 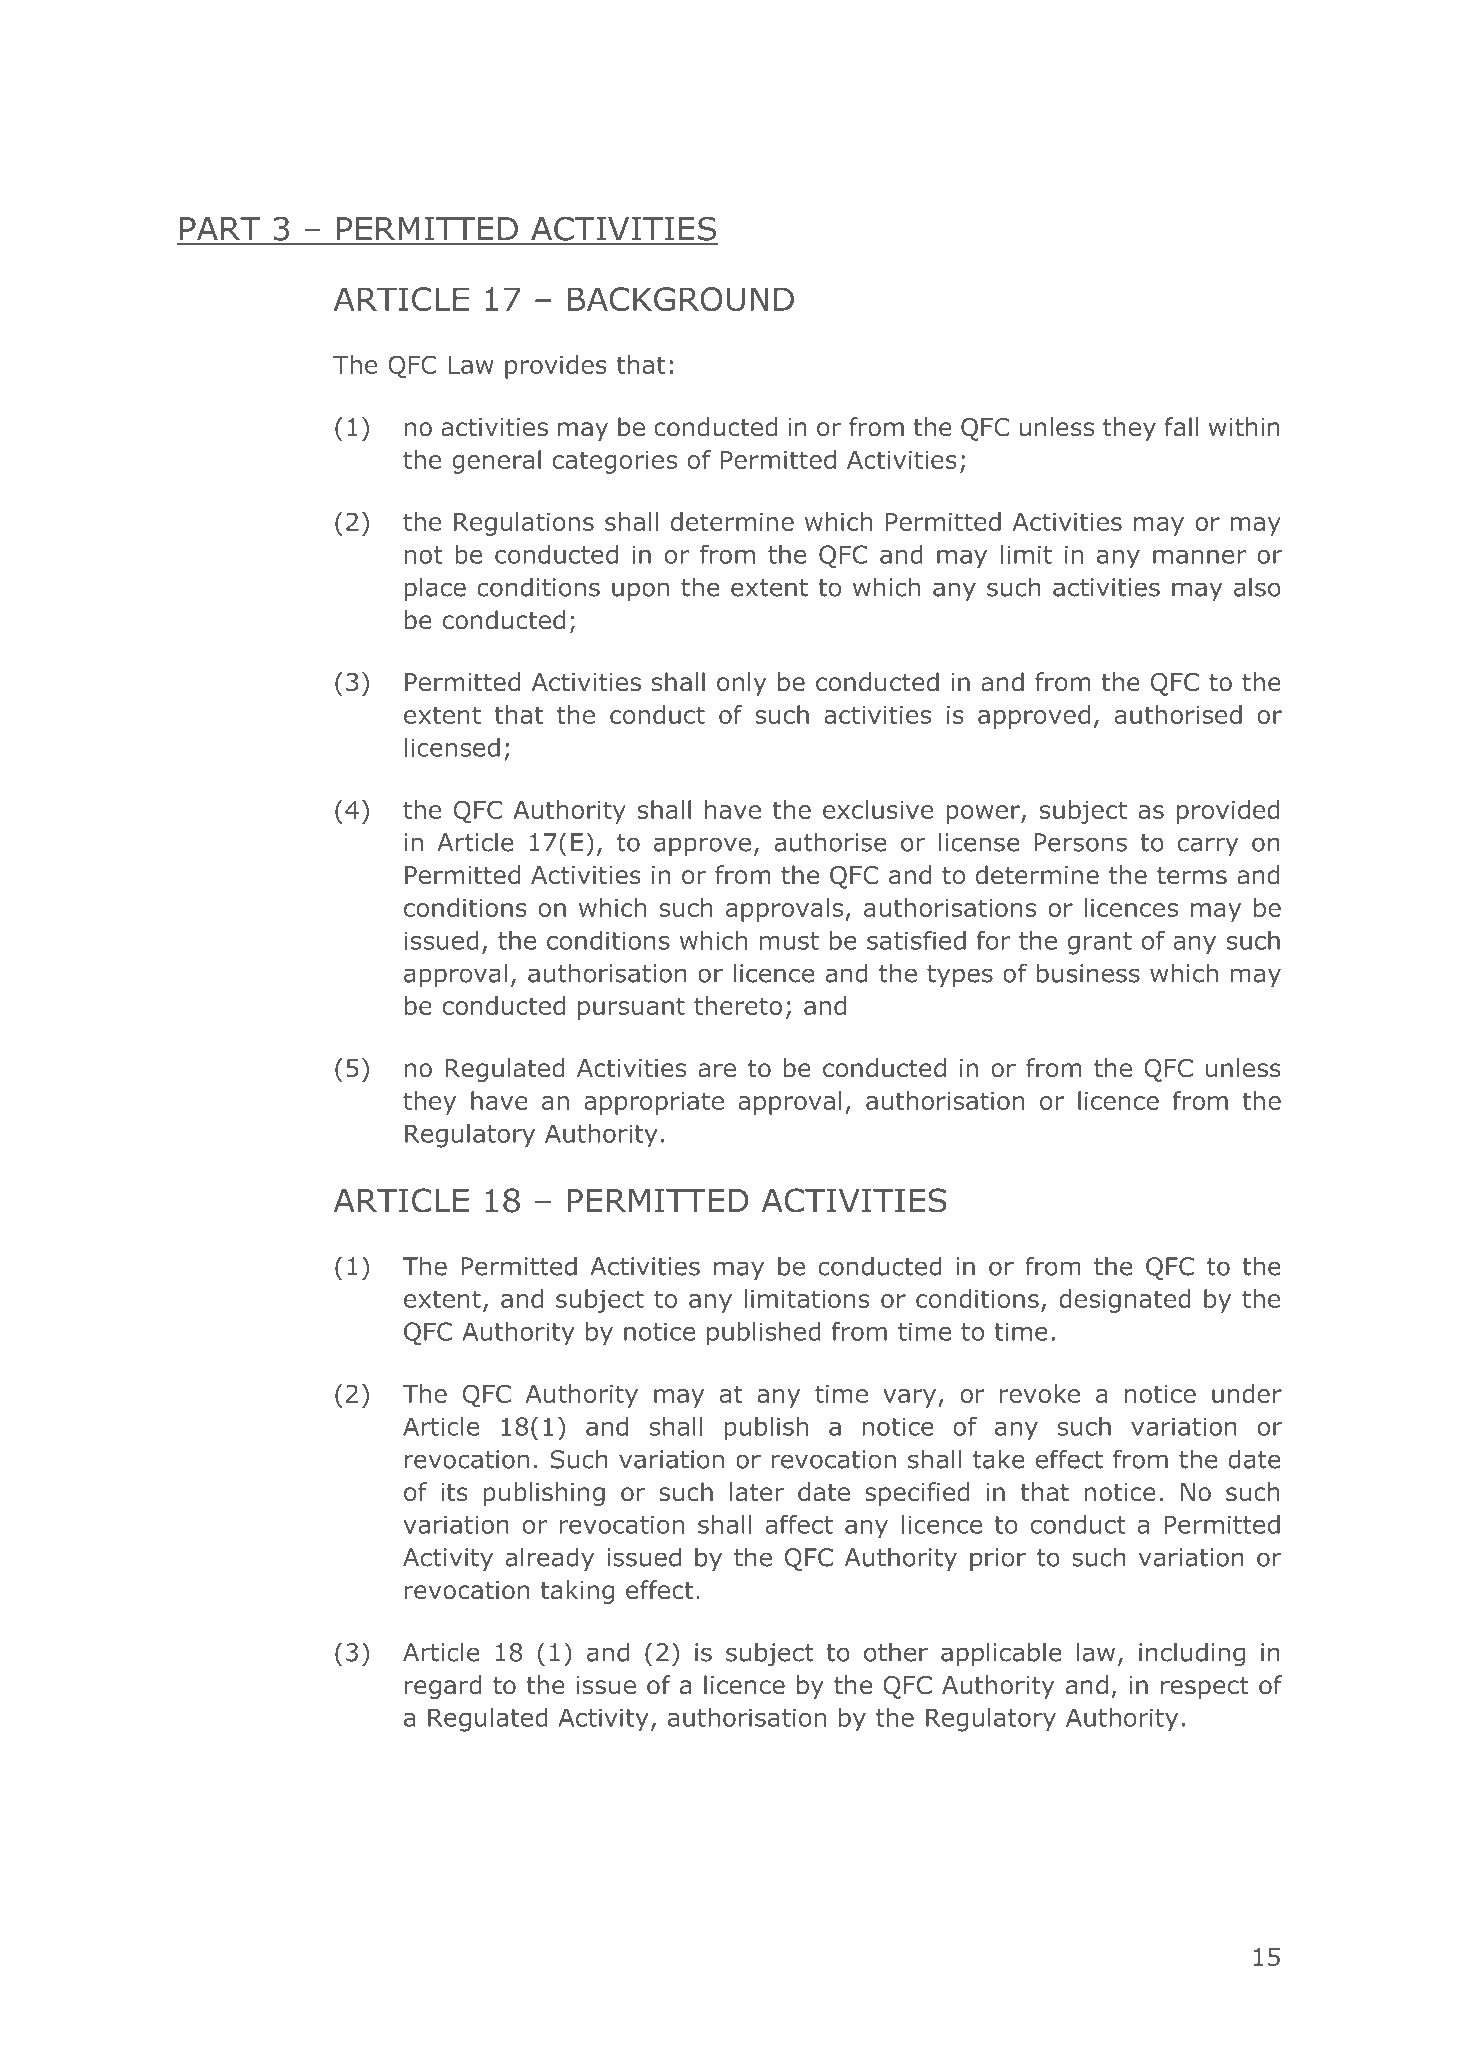 What do you see at coordinates (577, 1592) in the image?
I see `taking` at bounding box center [577, 1592].
